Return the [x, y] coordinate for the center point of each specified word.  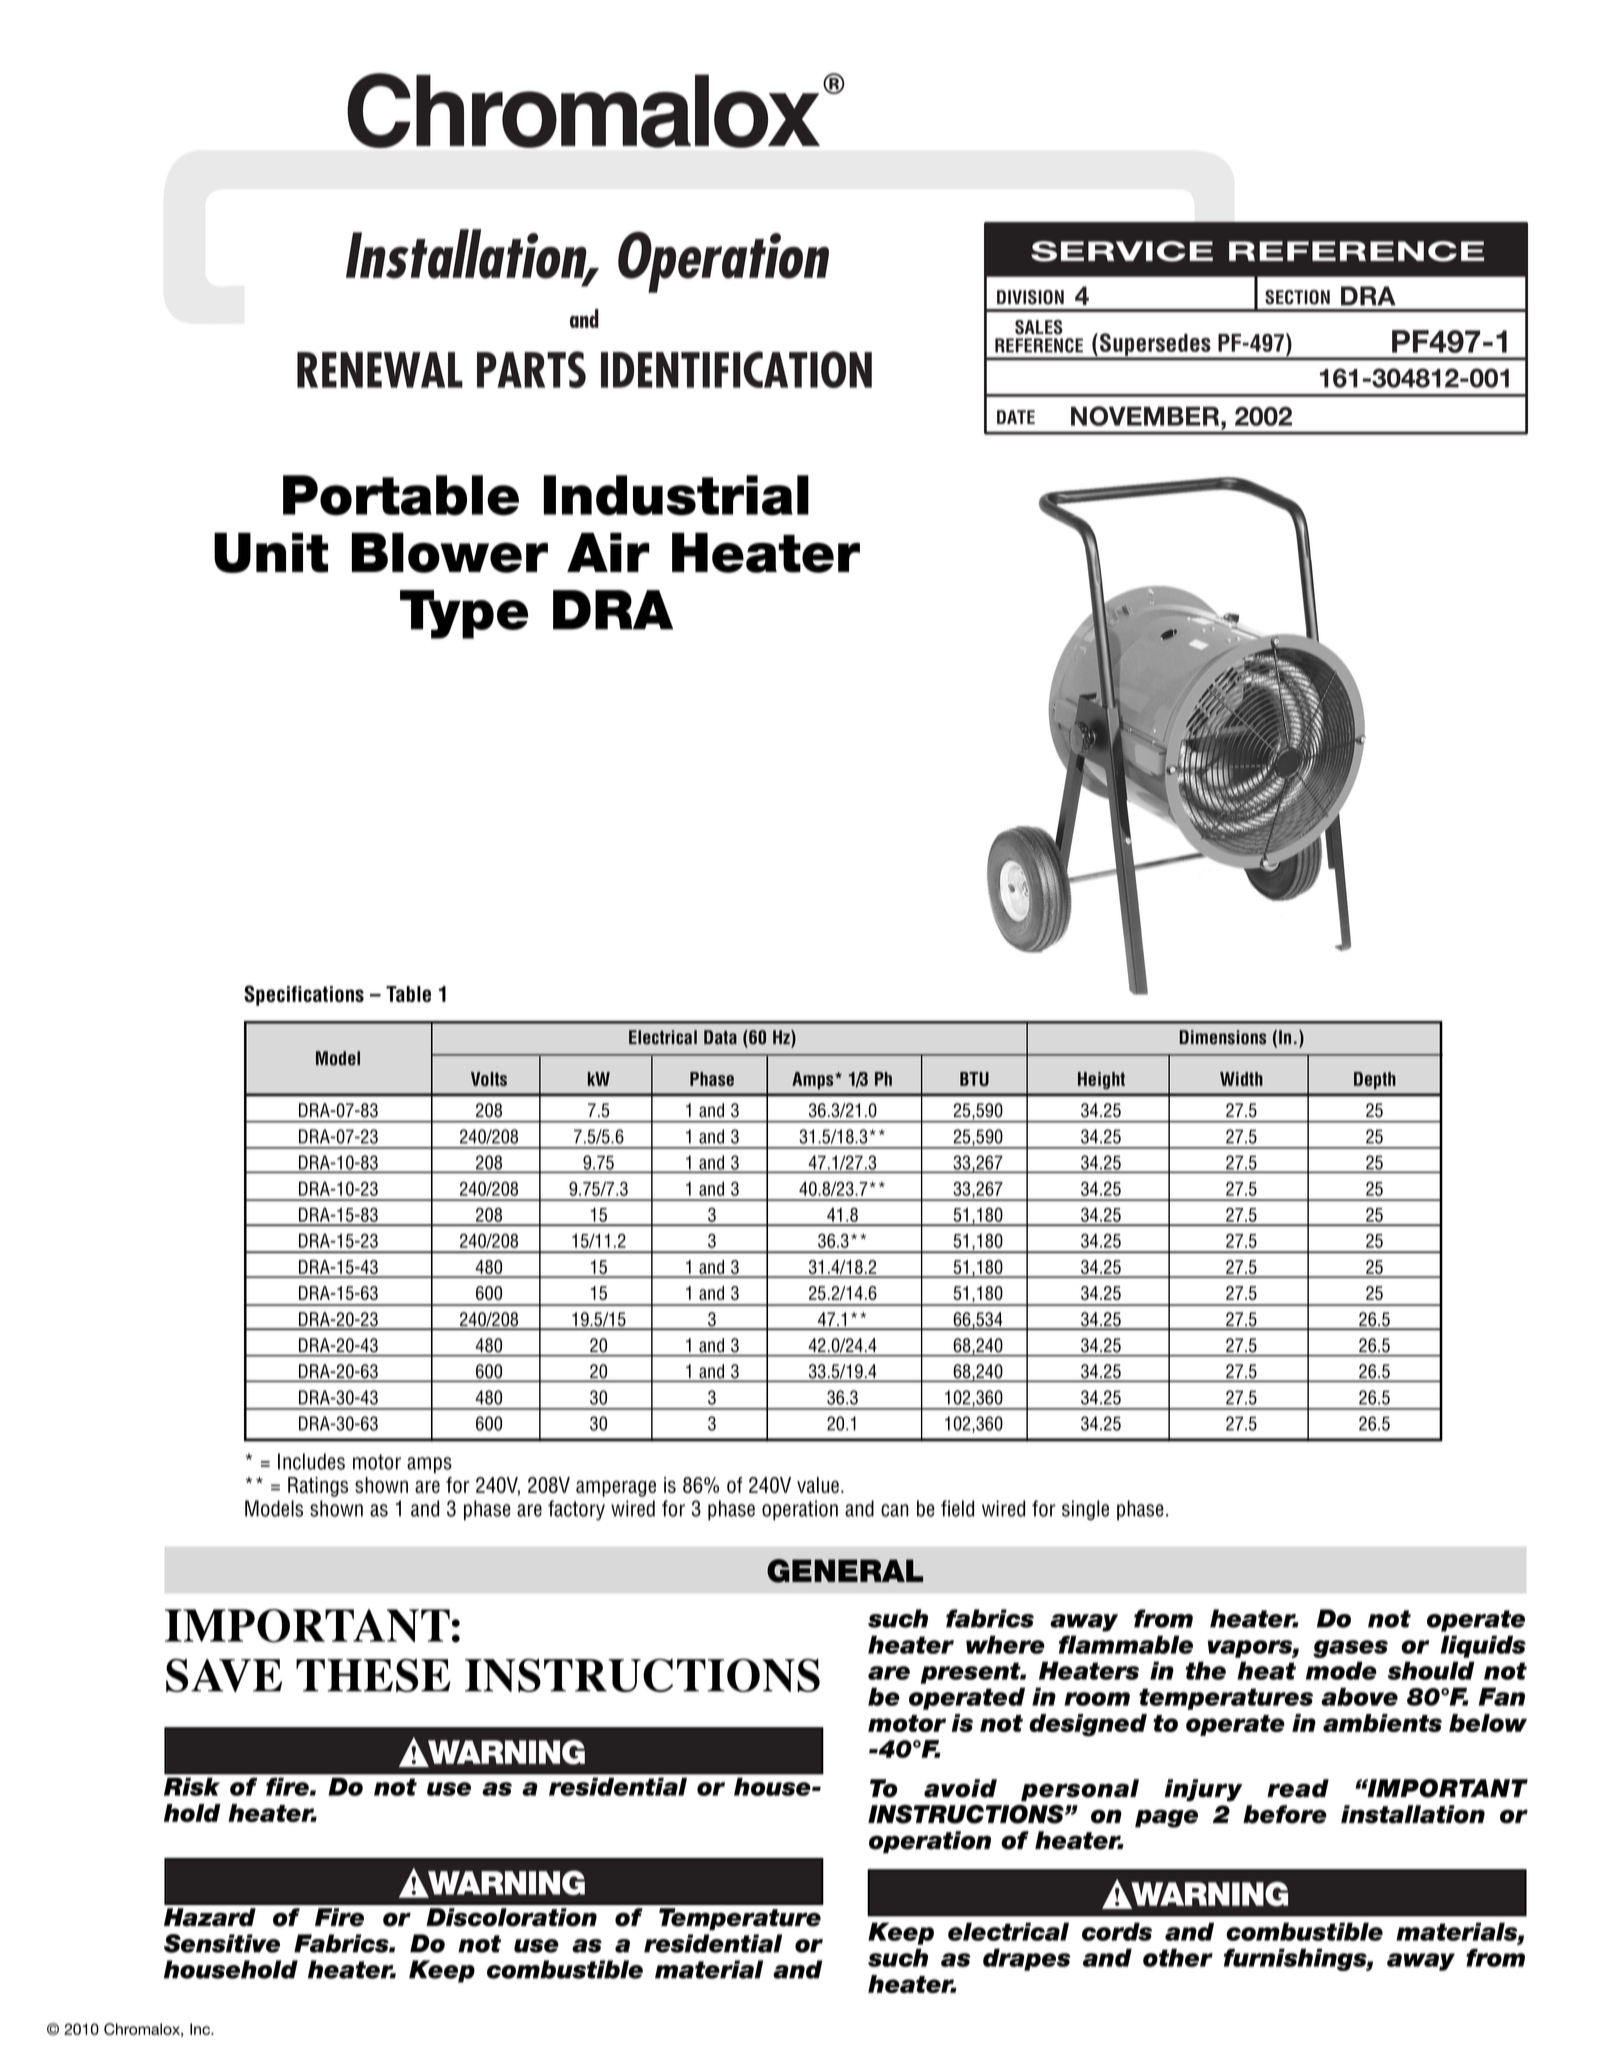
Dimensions [1223, 1037]
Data [720, 1037]
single [1085, 1510]
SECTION [1297, 297]
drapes [1027, 1959]
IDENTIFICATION [736, 369]
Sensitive [222, 1943]
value [819, 1485]
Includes [311, 1461]
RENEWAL [380, 370]
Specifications [304, 995]
